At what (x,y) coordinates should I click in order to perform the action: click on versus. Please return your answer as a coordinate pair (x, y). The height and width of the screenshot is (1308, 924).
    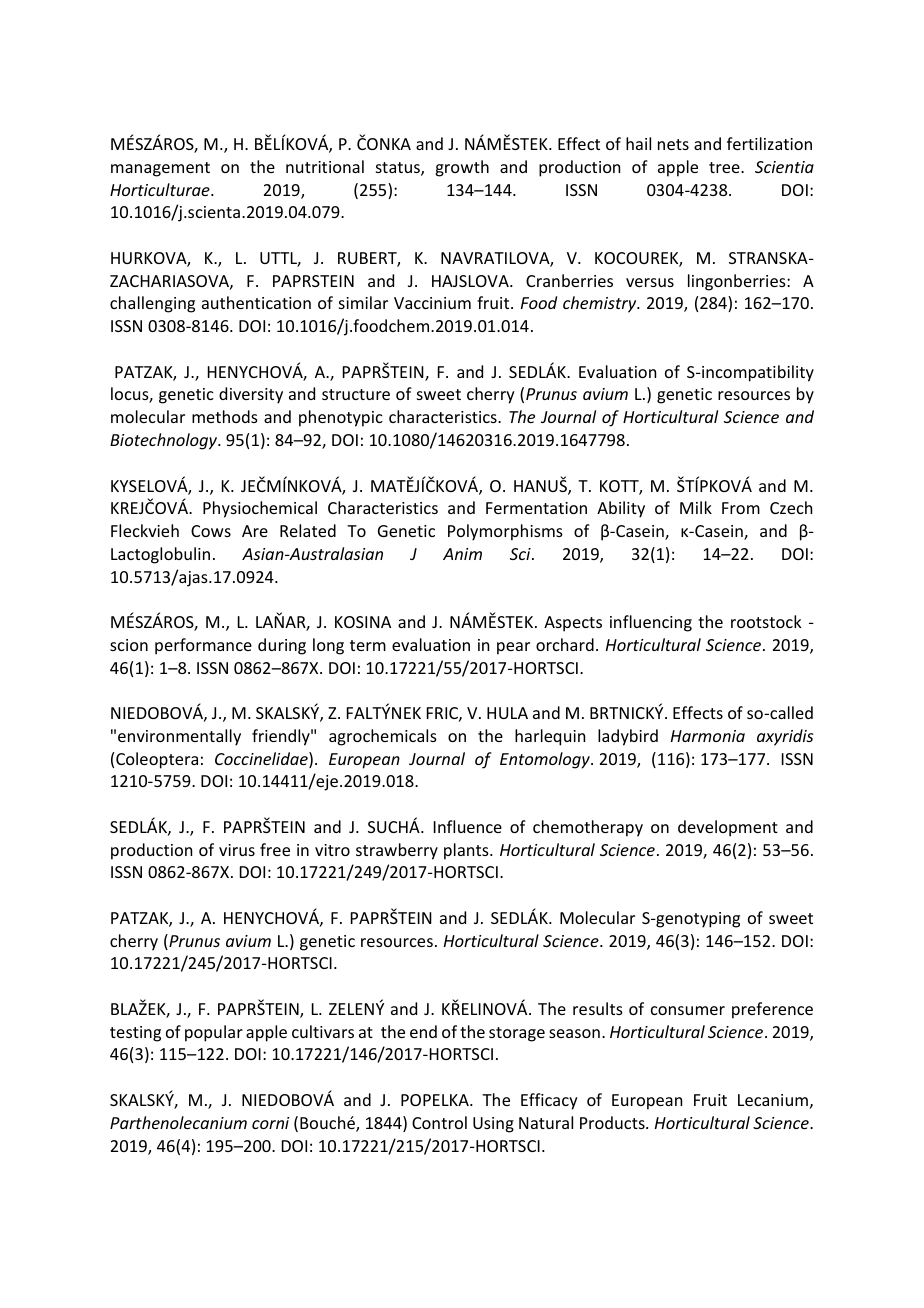
    Looking at the image, I should click on (650, 282).
